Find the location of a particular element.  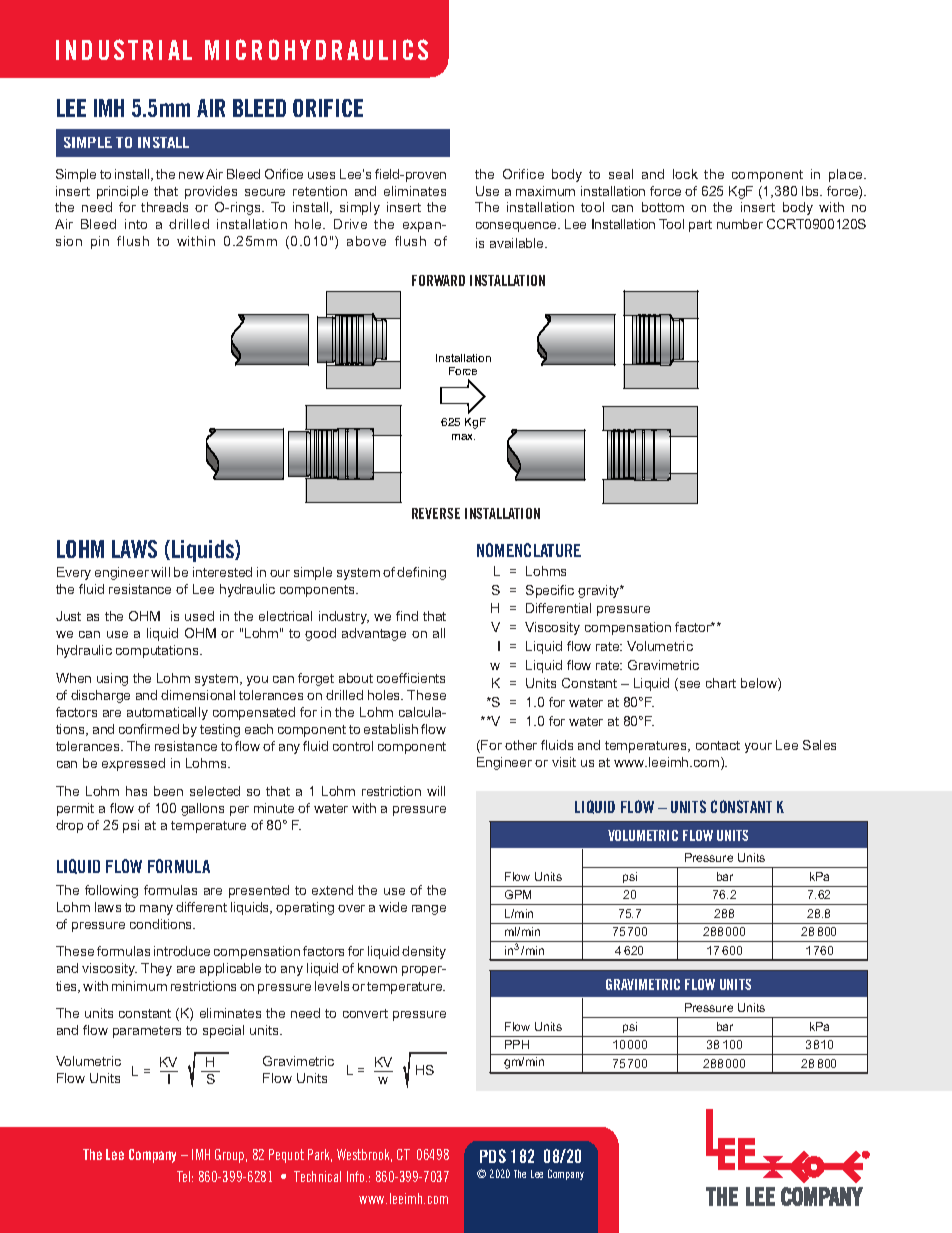

find is located at coordinates (407, 616).
